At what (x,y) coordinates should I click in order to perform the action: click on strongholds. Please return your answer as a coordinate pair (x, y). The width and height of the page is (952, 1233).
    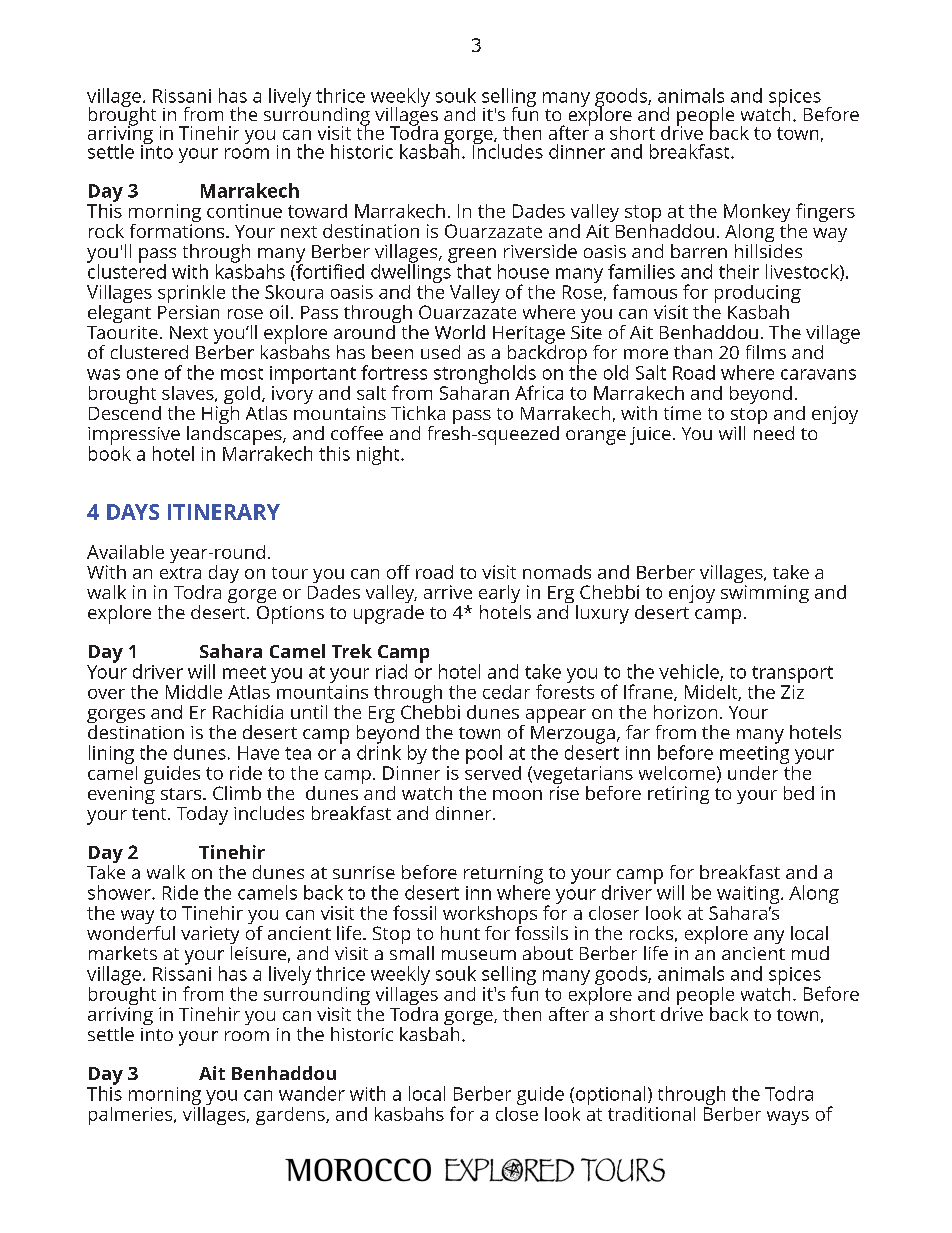
    Looking at the image, I should click on (485, 376).
